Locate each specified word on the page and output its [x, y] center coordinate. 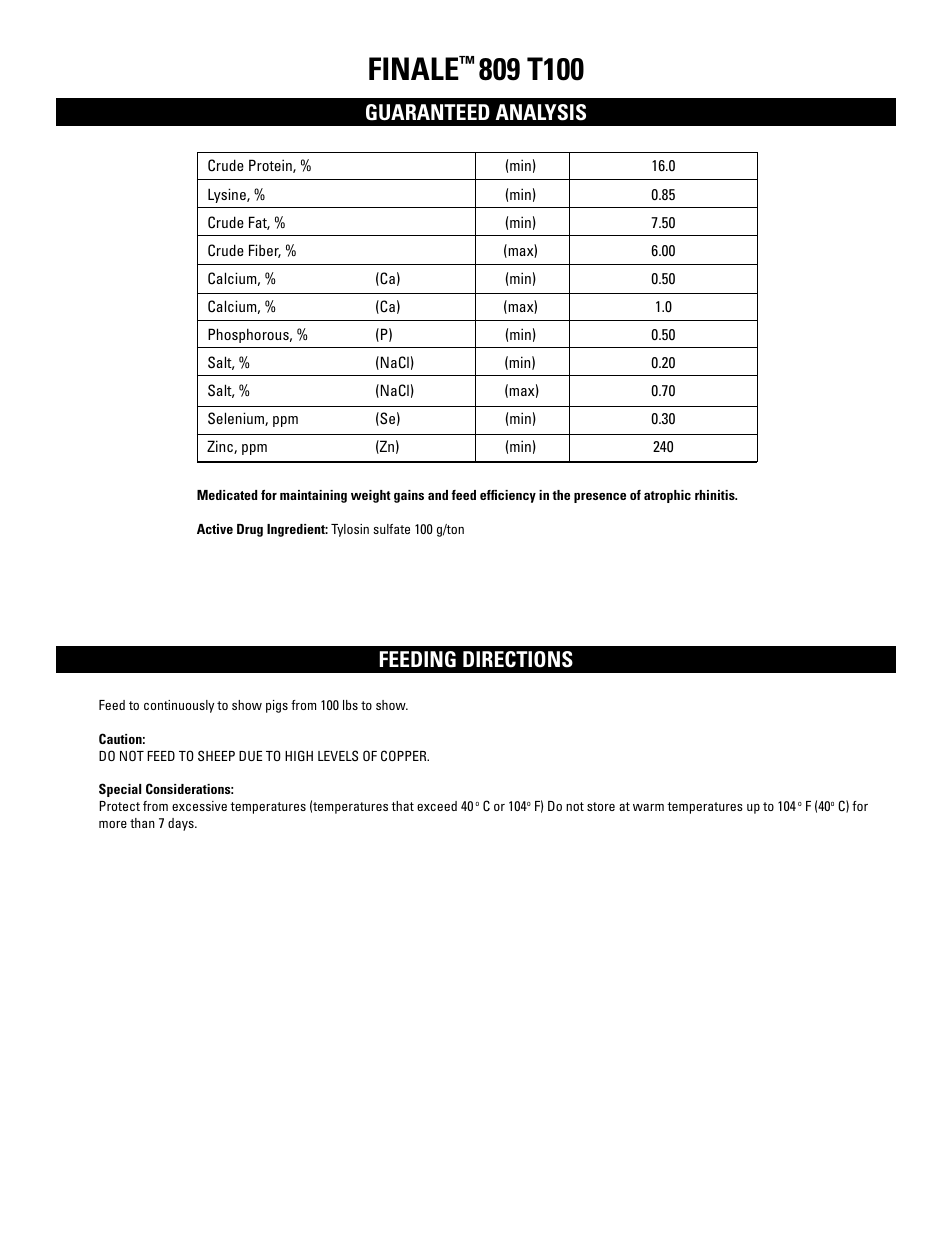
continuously [179, 706]
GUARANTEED [428, 112]
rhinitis [716, 495]
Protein [271, 166]
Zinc [221, 447]
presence [600, 498]
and [438, 495]
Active [215, 529]
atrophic [667, 496]
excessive [199, 806]
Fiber [265, 251]
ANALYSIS [541, 112]
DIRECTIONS [518, 659]
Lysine [228, 195]
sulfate [391, 529]
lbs [350, 705]
